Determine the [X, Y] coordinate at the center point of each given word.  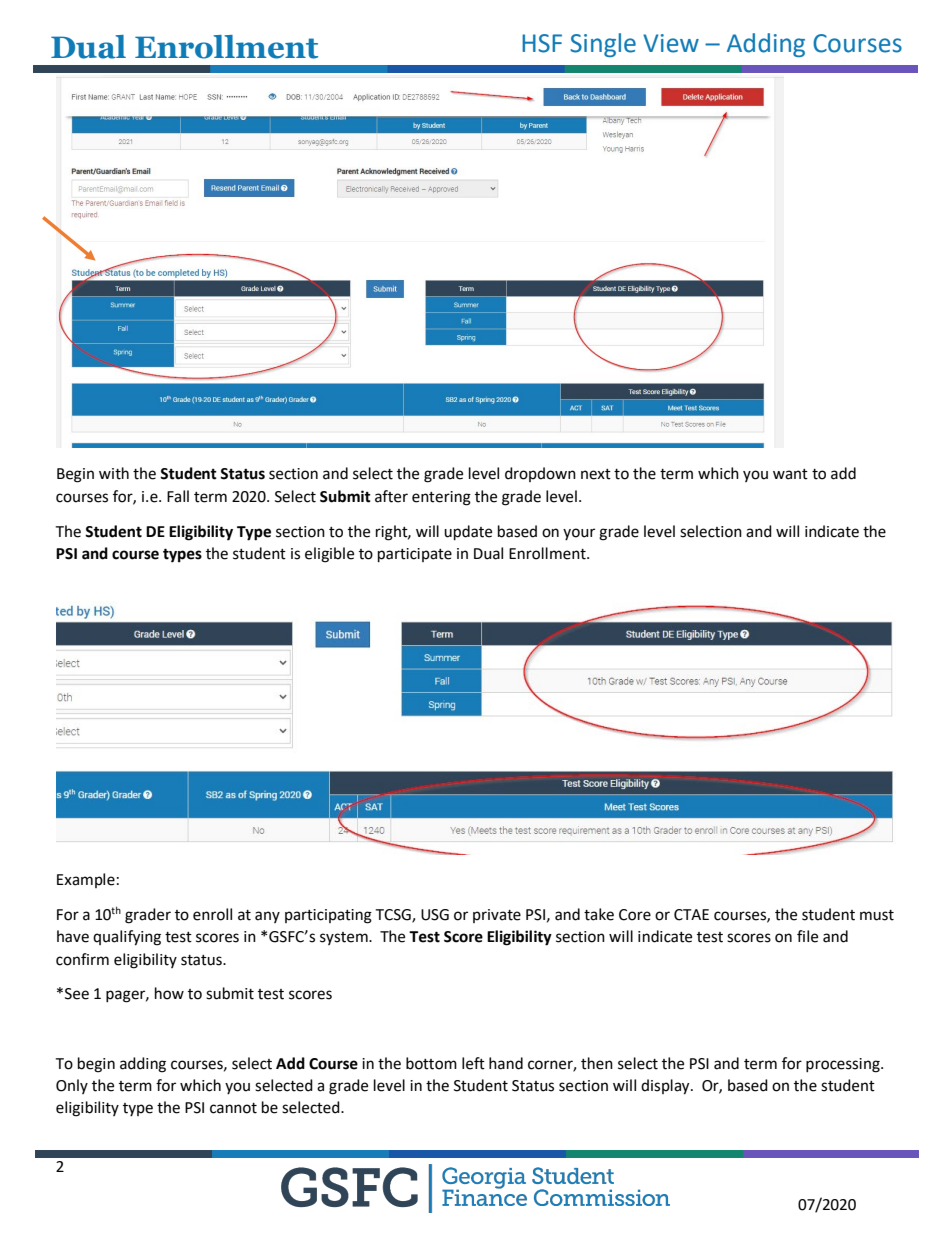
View [671, 43]
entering [441, 498]
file [807, 936]
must [877, 915]
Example [86, 880]
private [497, 916]
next [596, 474]
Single [603, 45]
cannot [233, 1108]
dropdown [540, 474]
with [114, 473]
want [790, 474]
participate [415, 555]
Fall [178, 496]
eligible [329, 555]
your [579, 534]
